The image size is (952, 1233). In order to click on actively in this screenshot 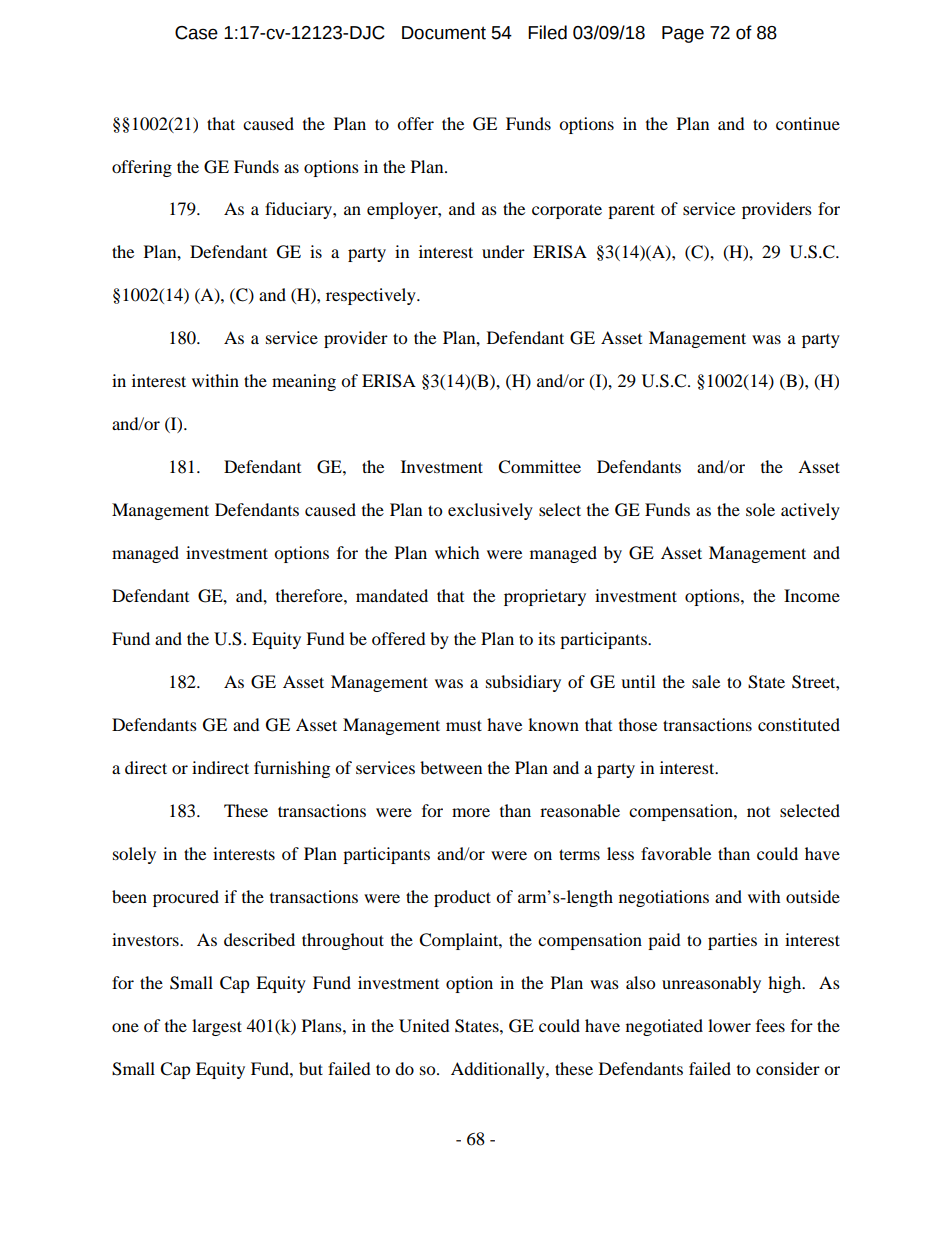, I will do `click(810, 511)`.
